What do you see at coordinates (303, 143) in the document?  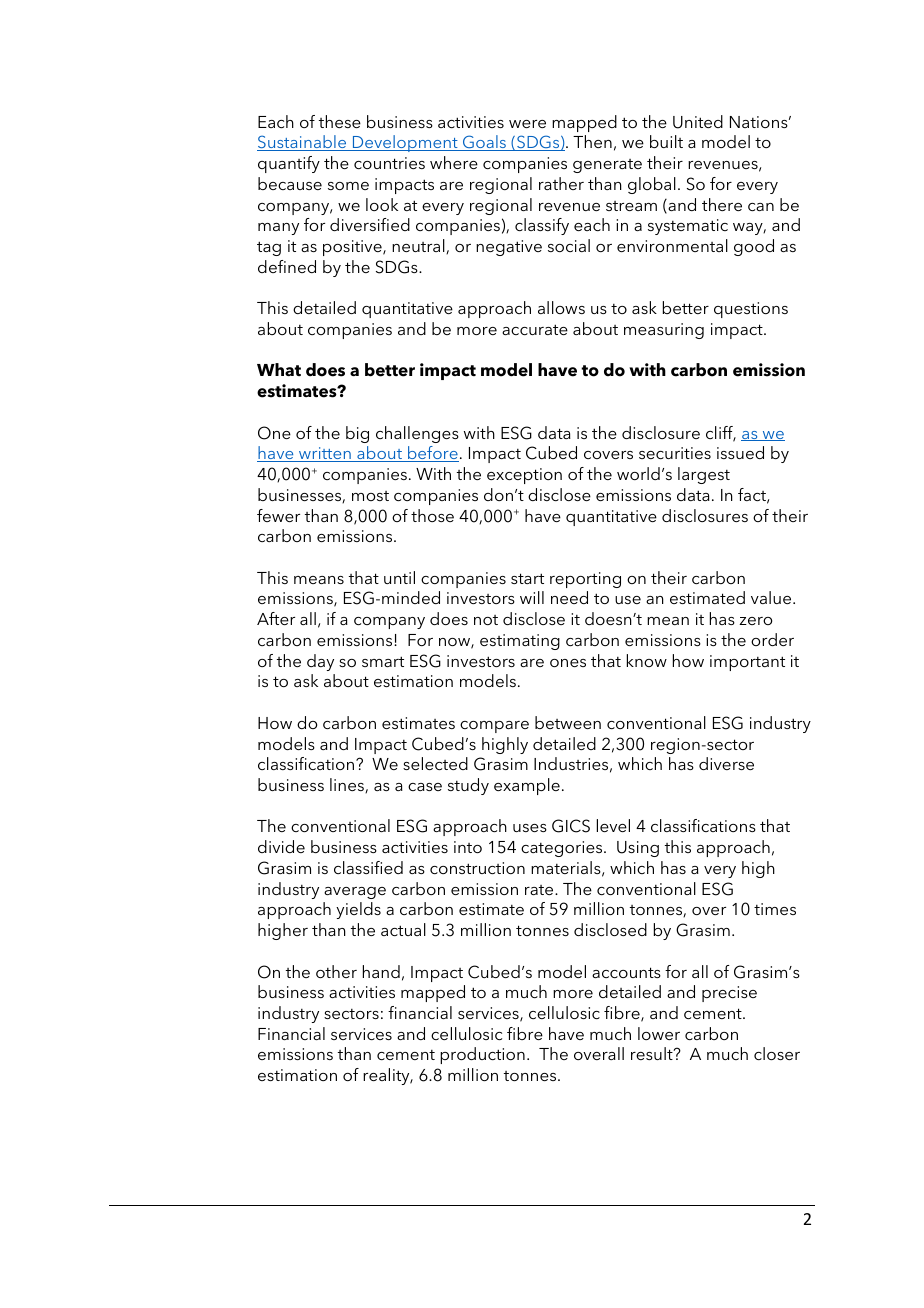 I see `Sustainable` at bounding box center [303, 143].
